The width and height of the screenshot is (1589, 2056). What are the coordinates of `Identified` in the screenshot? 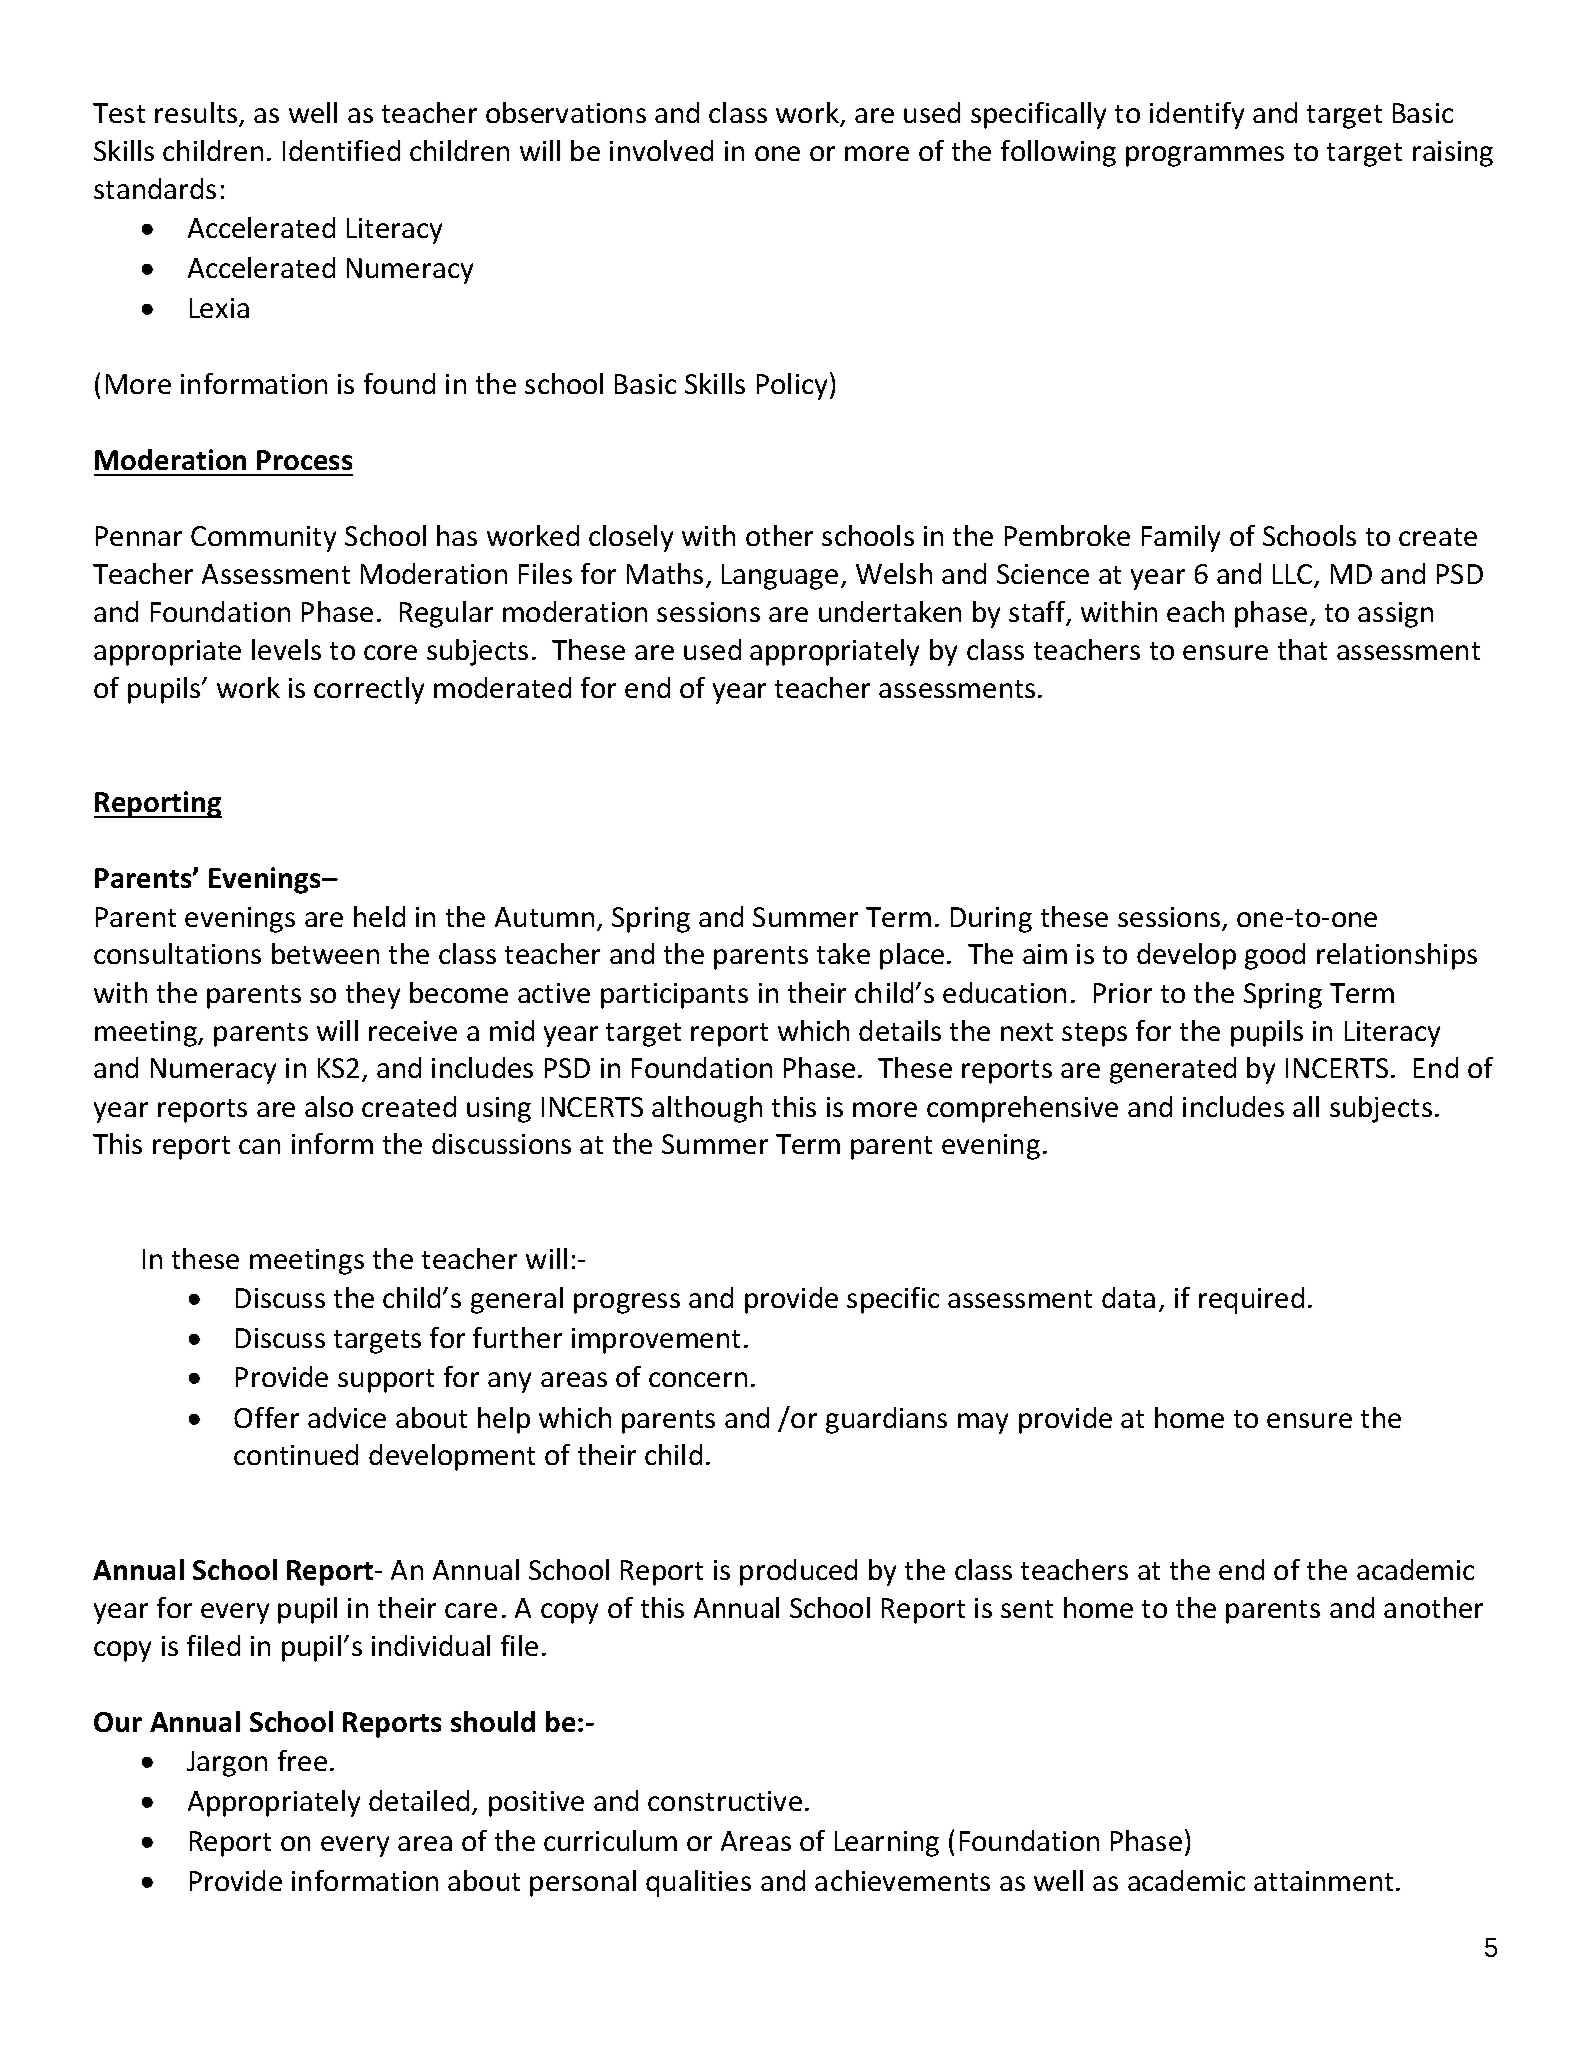 It's located at (341, 150).
